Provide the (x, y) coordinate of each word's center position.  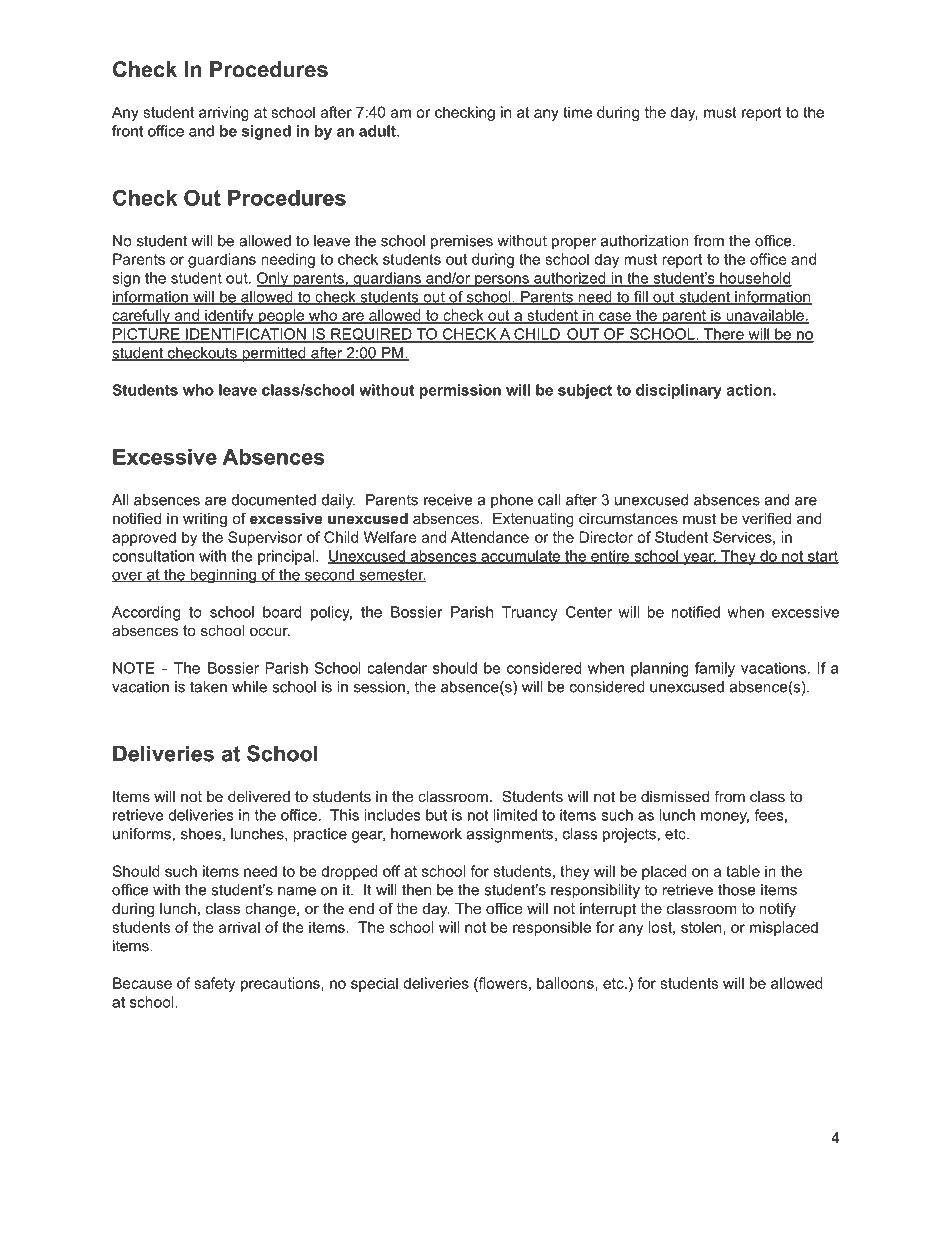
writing (205, 520)
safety (214, 984)
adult (378, 131)
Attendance (489, 537)
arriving (224, 113)
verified (766, 518)
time (577, 112)
